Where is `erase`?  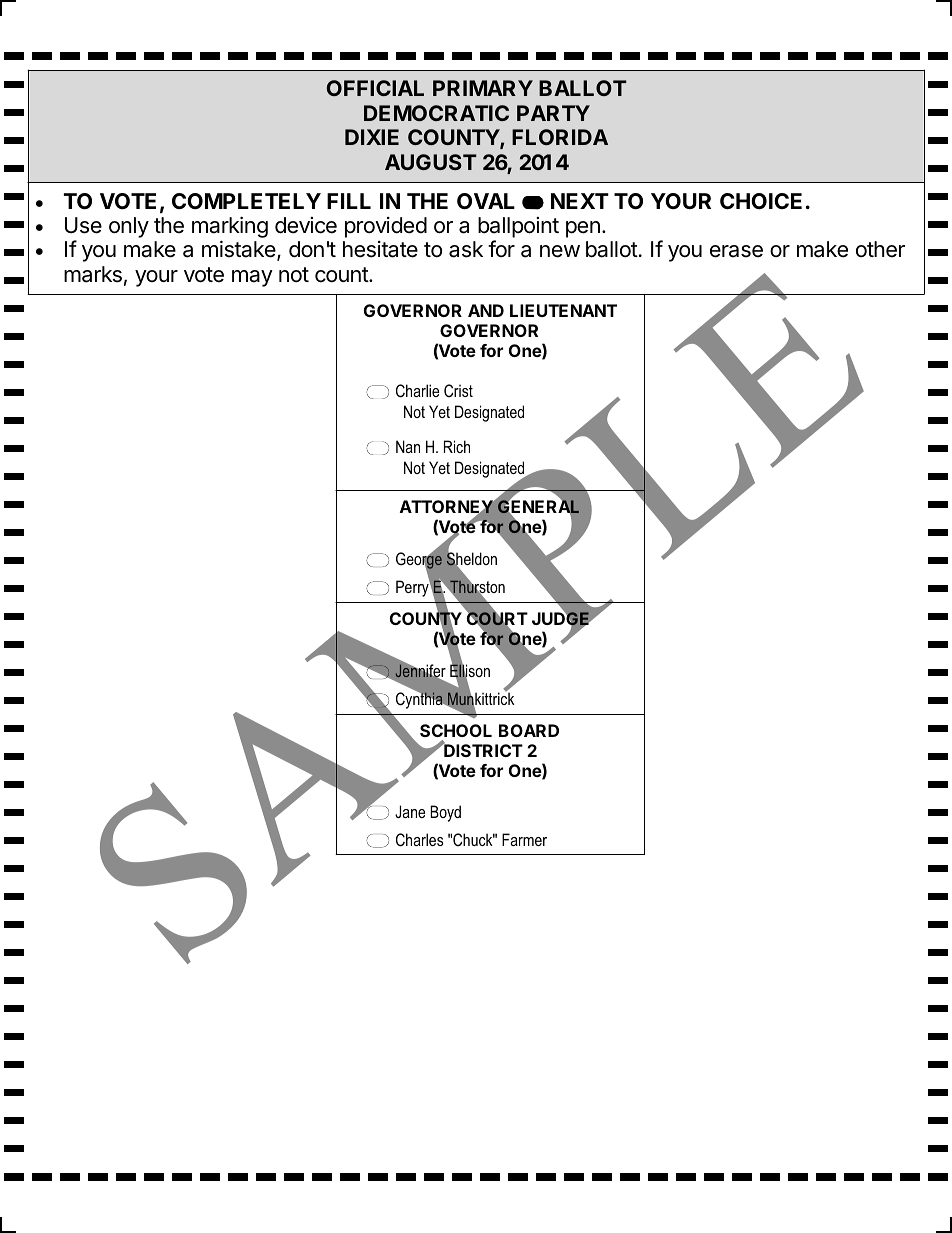 erase is located at coordinates (736, 251).
